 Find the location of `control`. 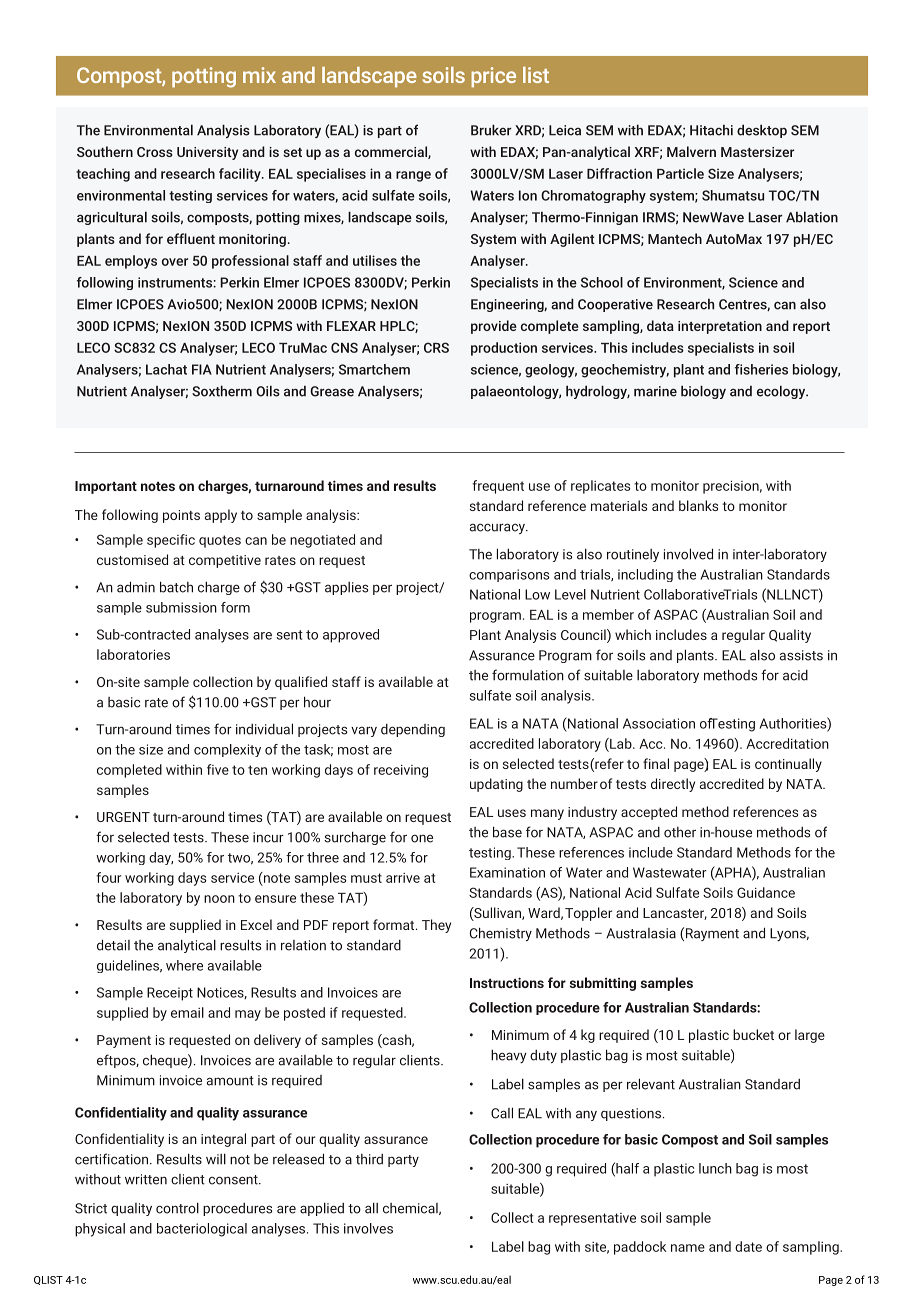

control is located at coordinates (177, 1208).
